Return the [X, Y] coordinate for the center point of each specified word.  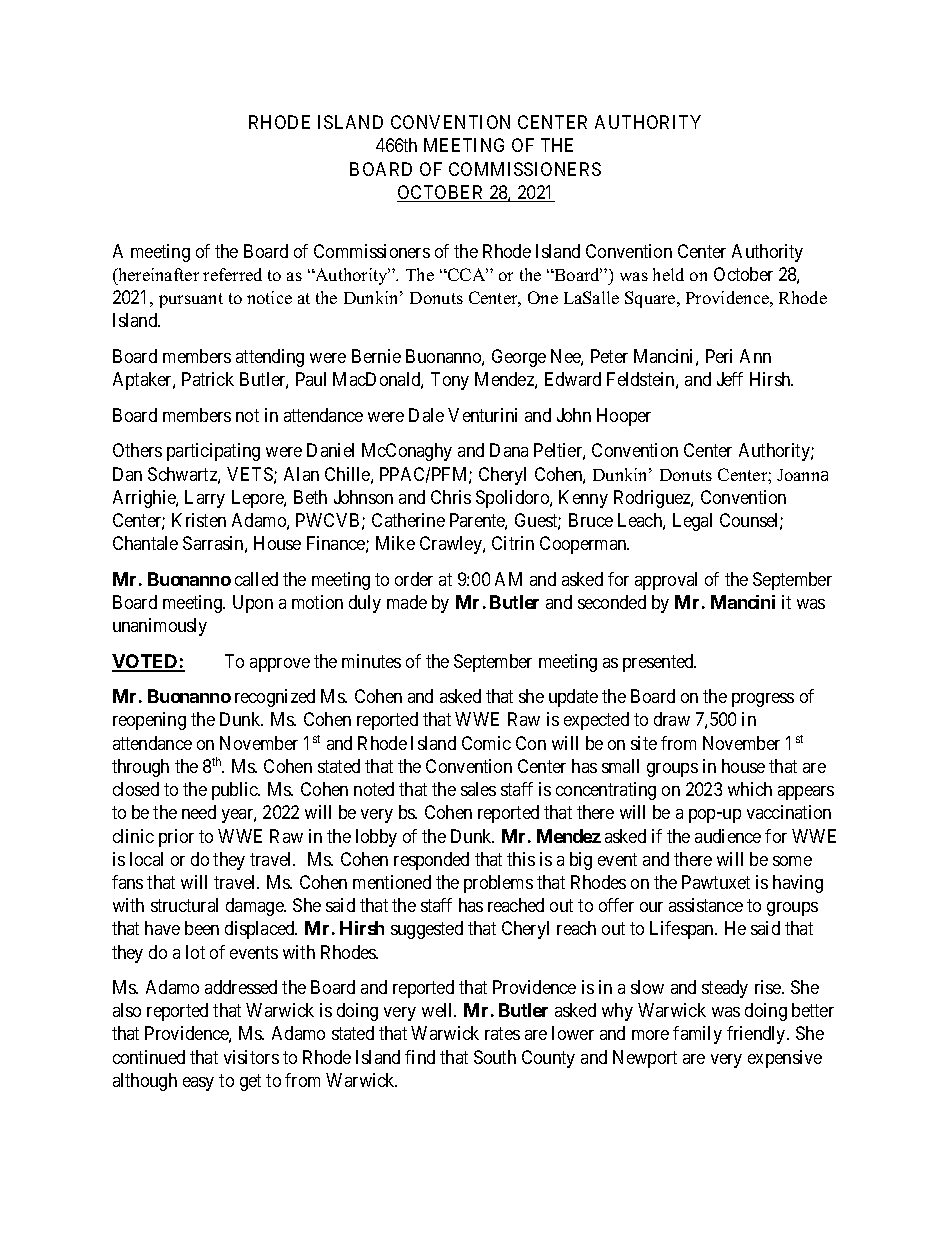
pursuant [191, 300]
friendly [757, 1035]
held [668, 274]
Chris [451, 497]
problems [498, 884]
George [519, 358]
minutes [371, 661]
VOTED [146, 662]
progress [763, 700]
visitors [251, 1057]
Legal [692, 522]
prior [176, 838]
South [495, 1057]
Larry [205, 499]
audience [728, 836]
